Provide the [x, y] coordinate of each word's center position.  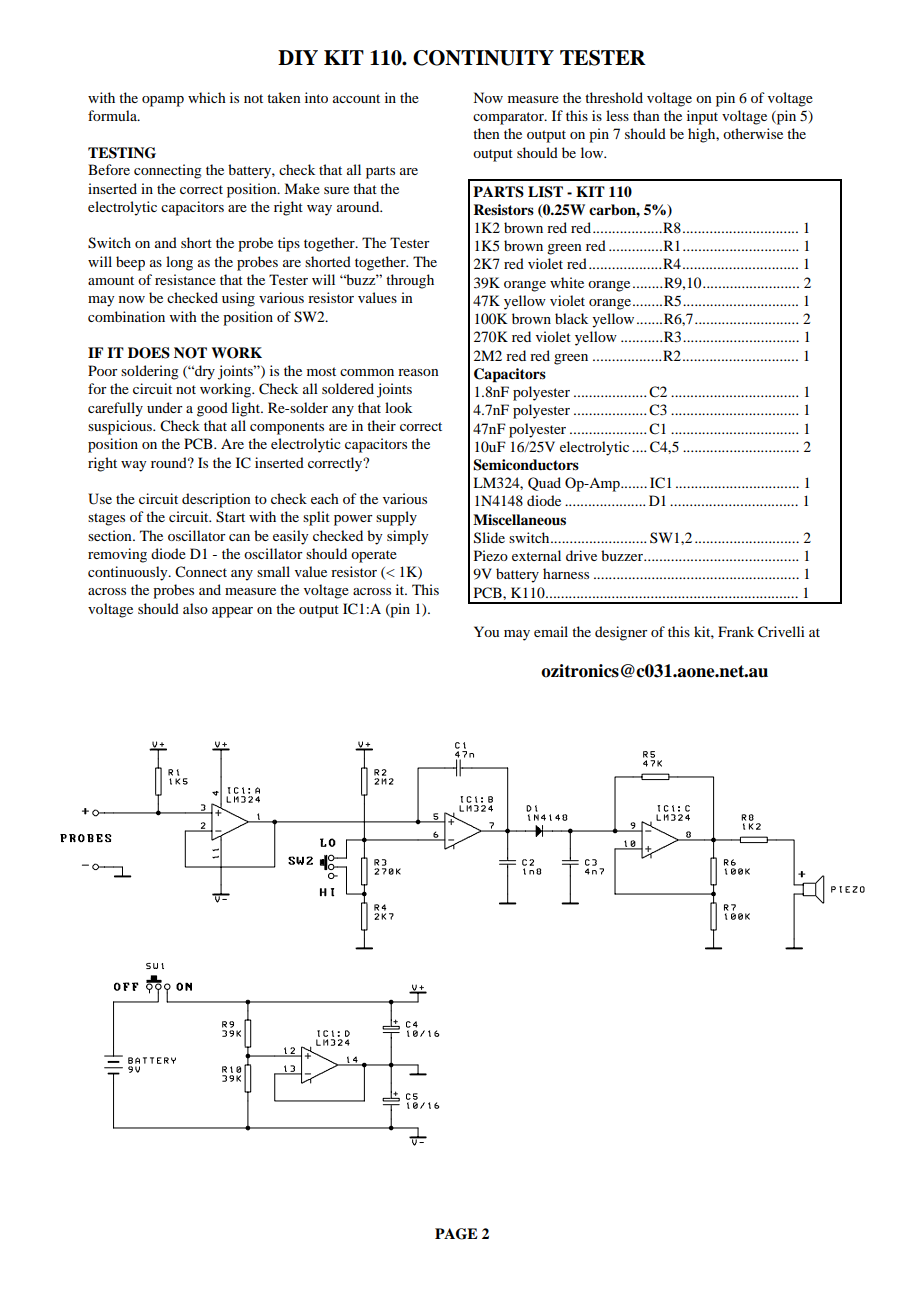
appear [232, 612]
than [646, 115]
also [195, 608]
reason [418, 372]
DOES [149, 353]
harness [566, 573]
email [551, 631]
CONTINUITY [483, 58]
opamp [163, 101]
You [486, 631]
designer [621, 633]
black [571, 318]
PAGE [456, 1234]
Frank [736, 631]
